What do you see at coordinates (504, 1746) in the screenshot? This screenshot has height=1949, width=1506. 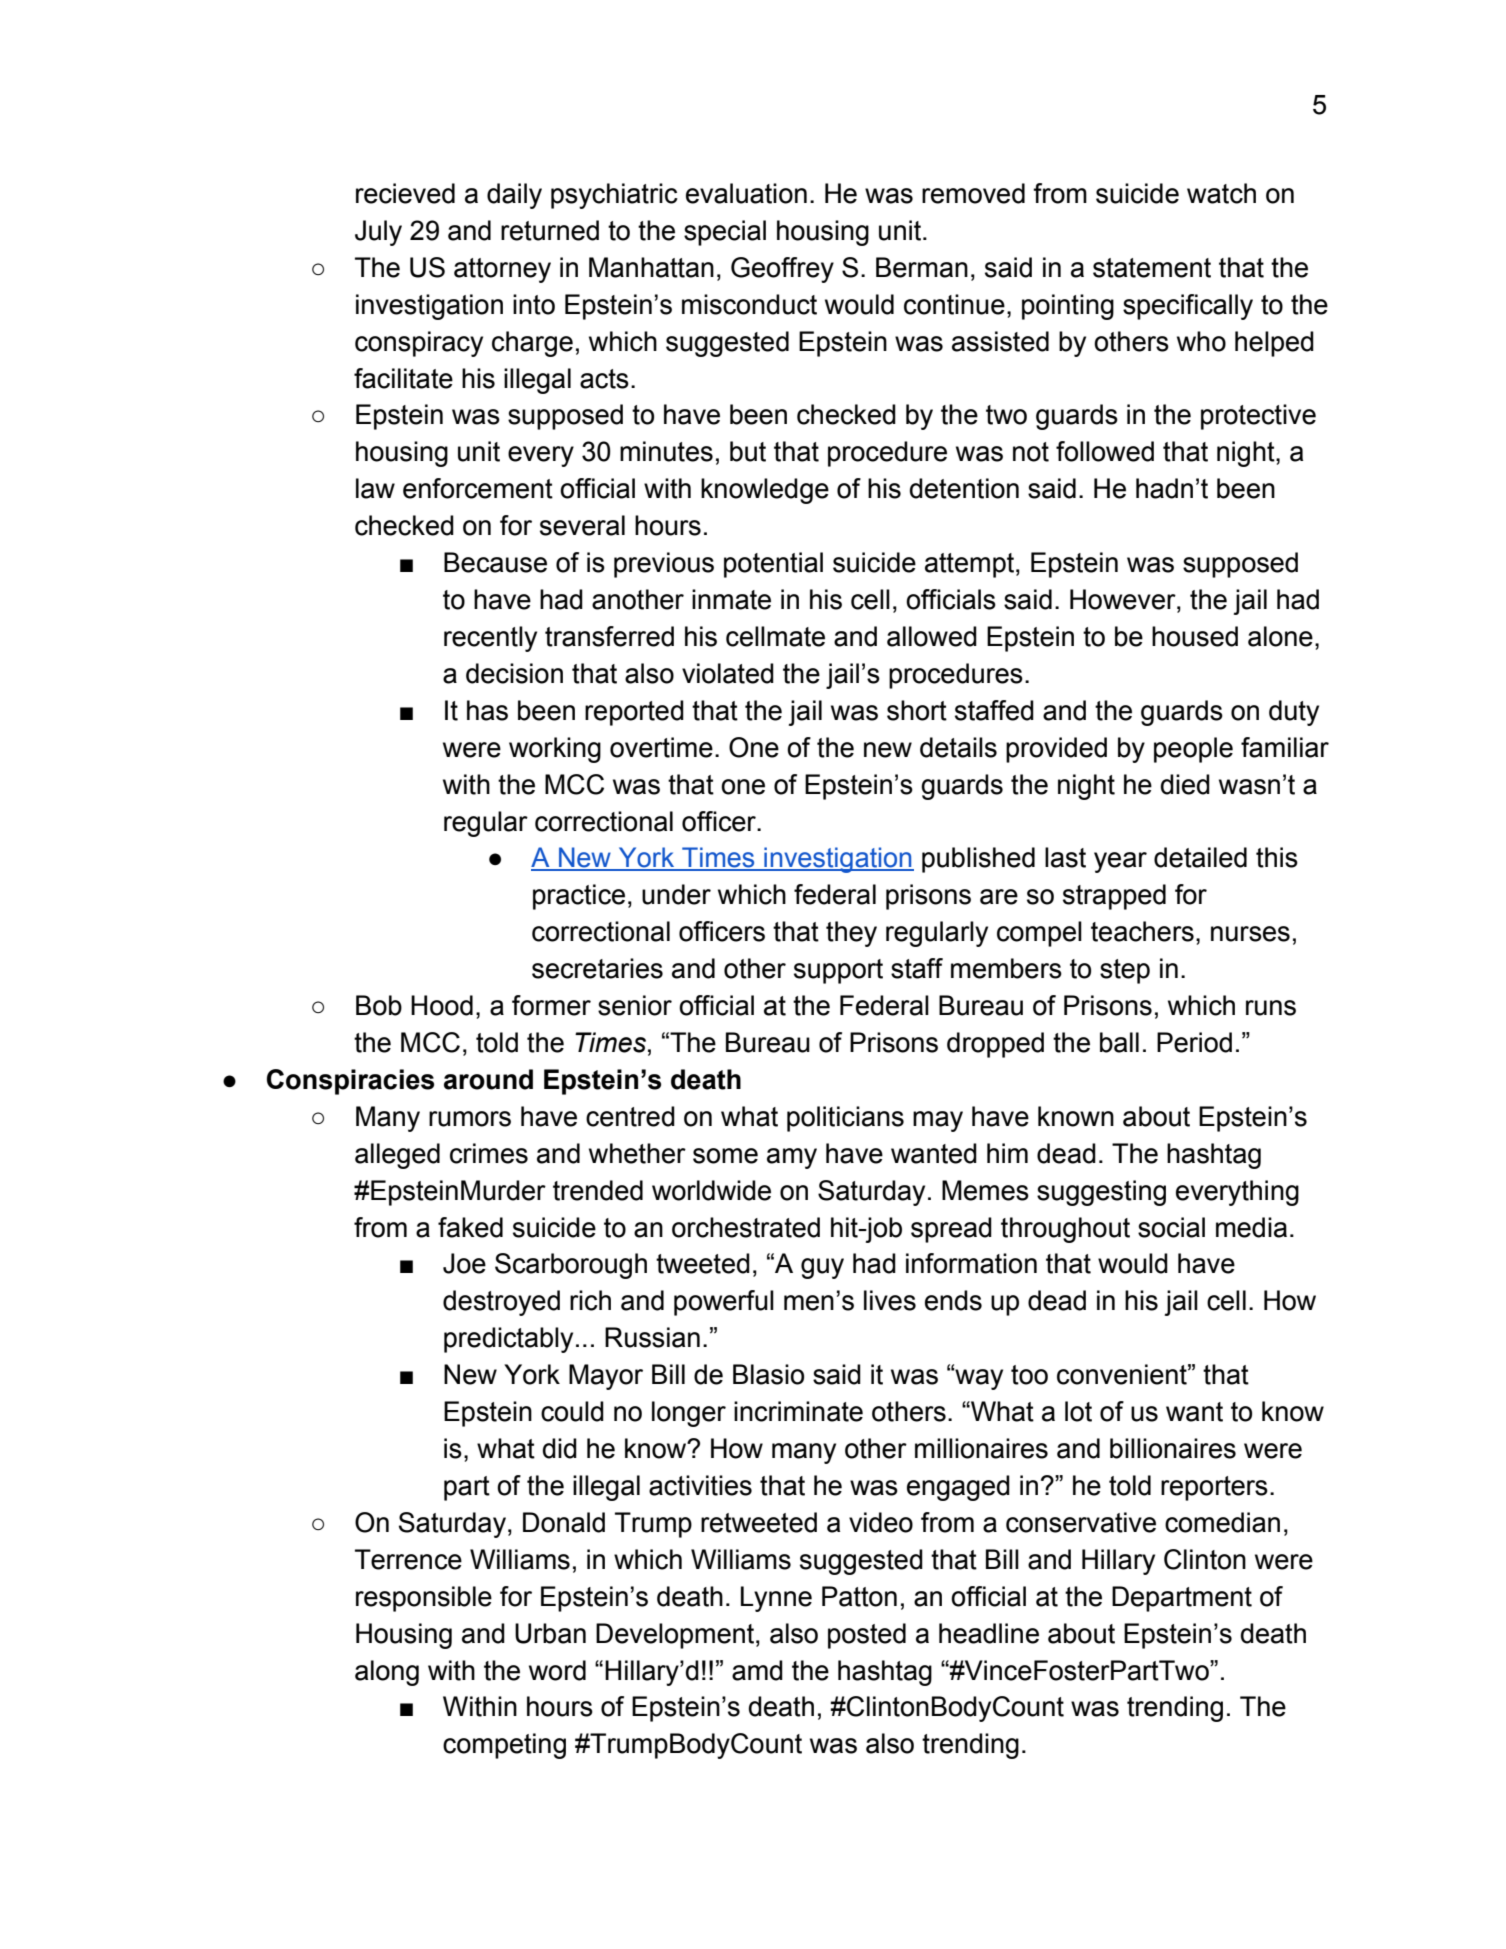 I see `competing` at bounding box center [504, 1746].
